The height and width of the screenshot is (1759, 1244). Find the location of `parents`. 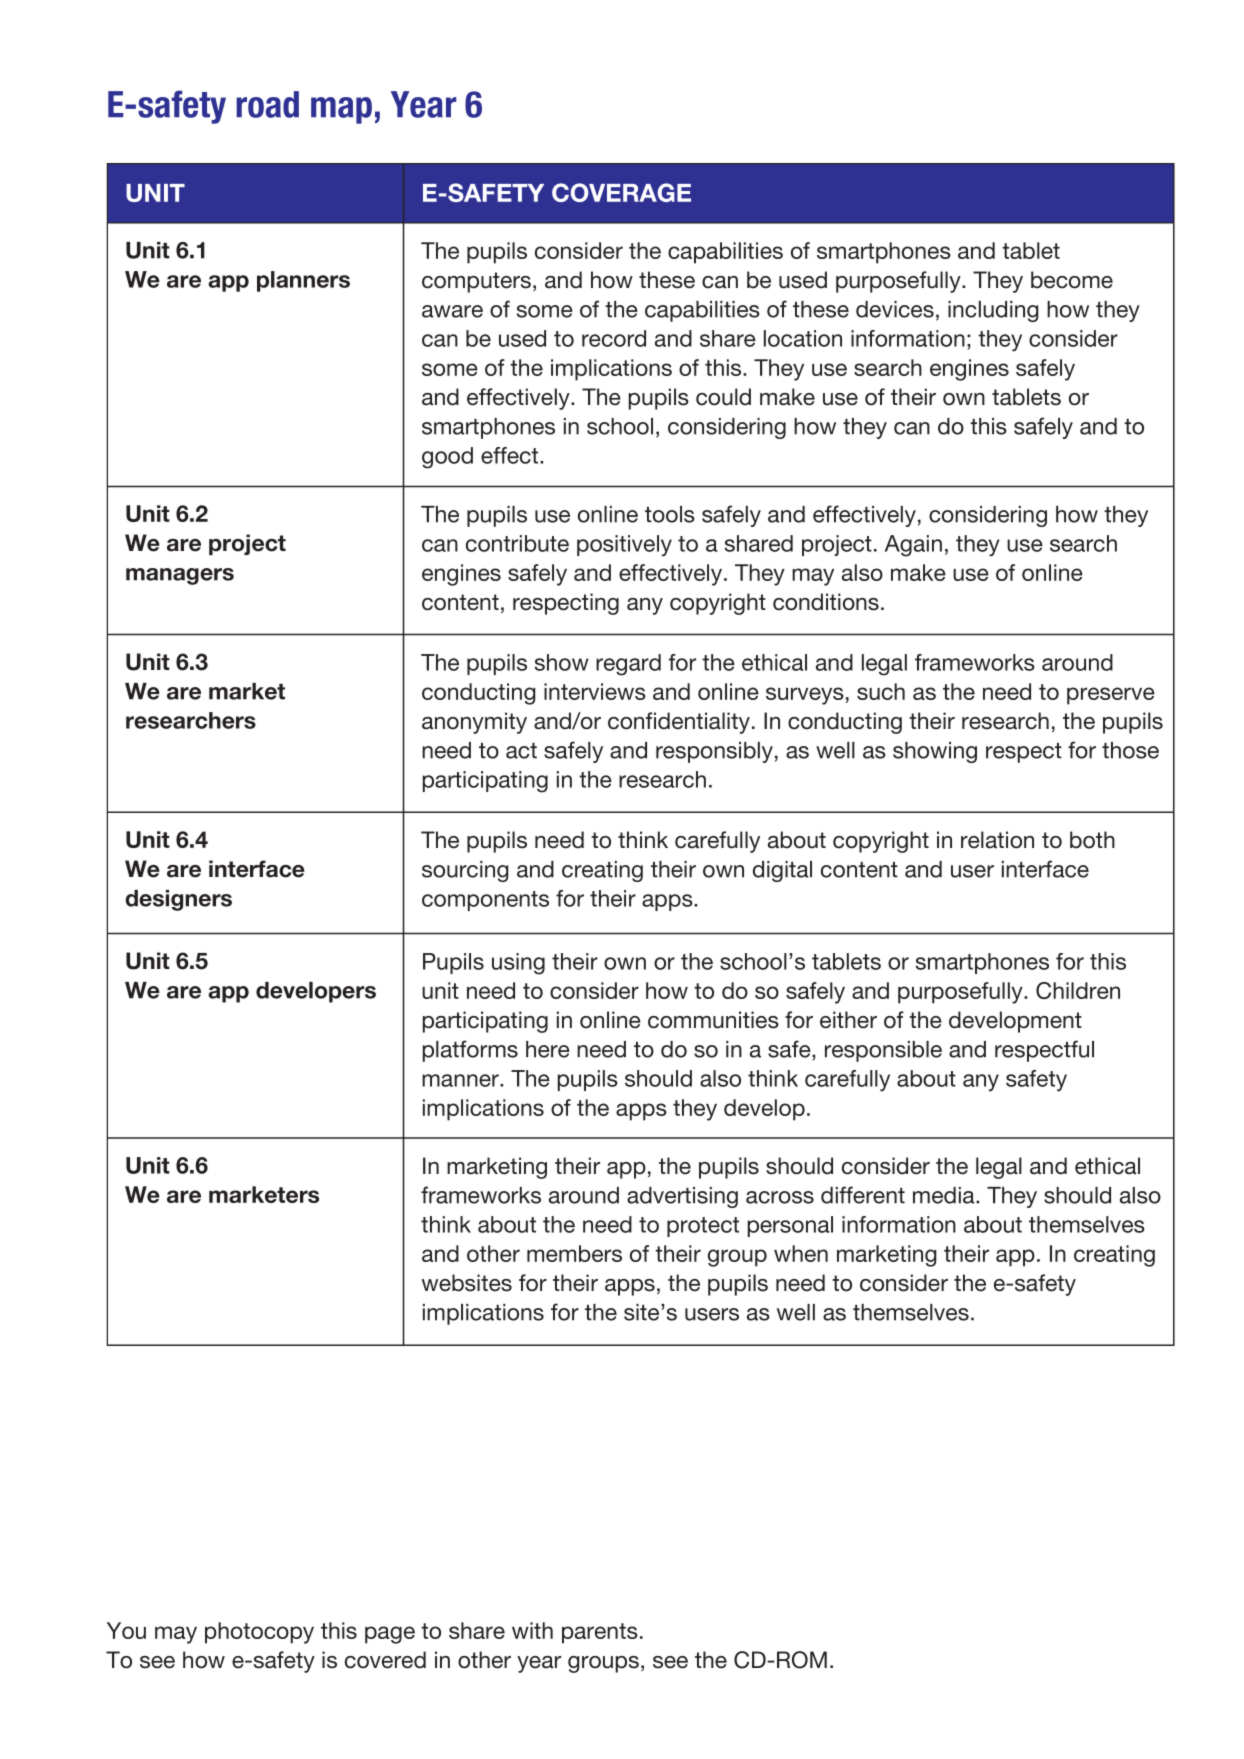

parents is located at coordinates (600, 1633).
